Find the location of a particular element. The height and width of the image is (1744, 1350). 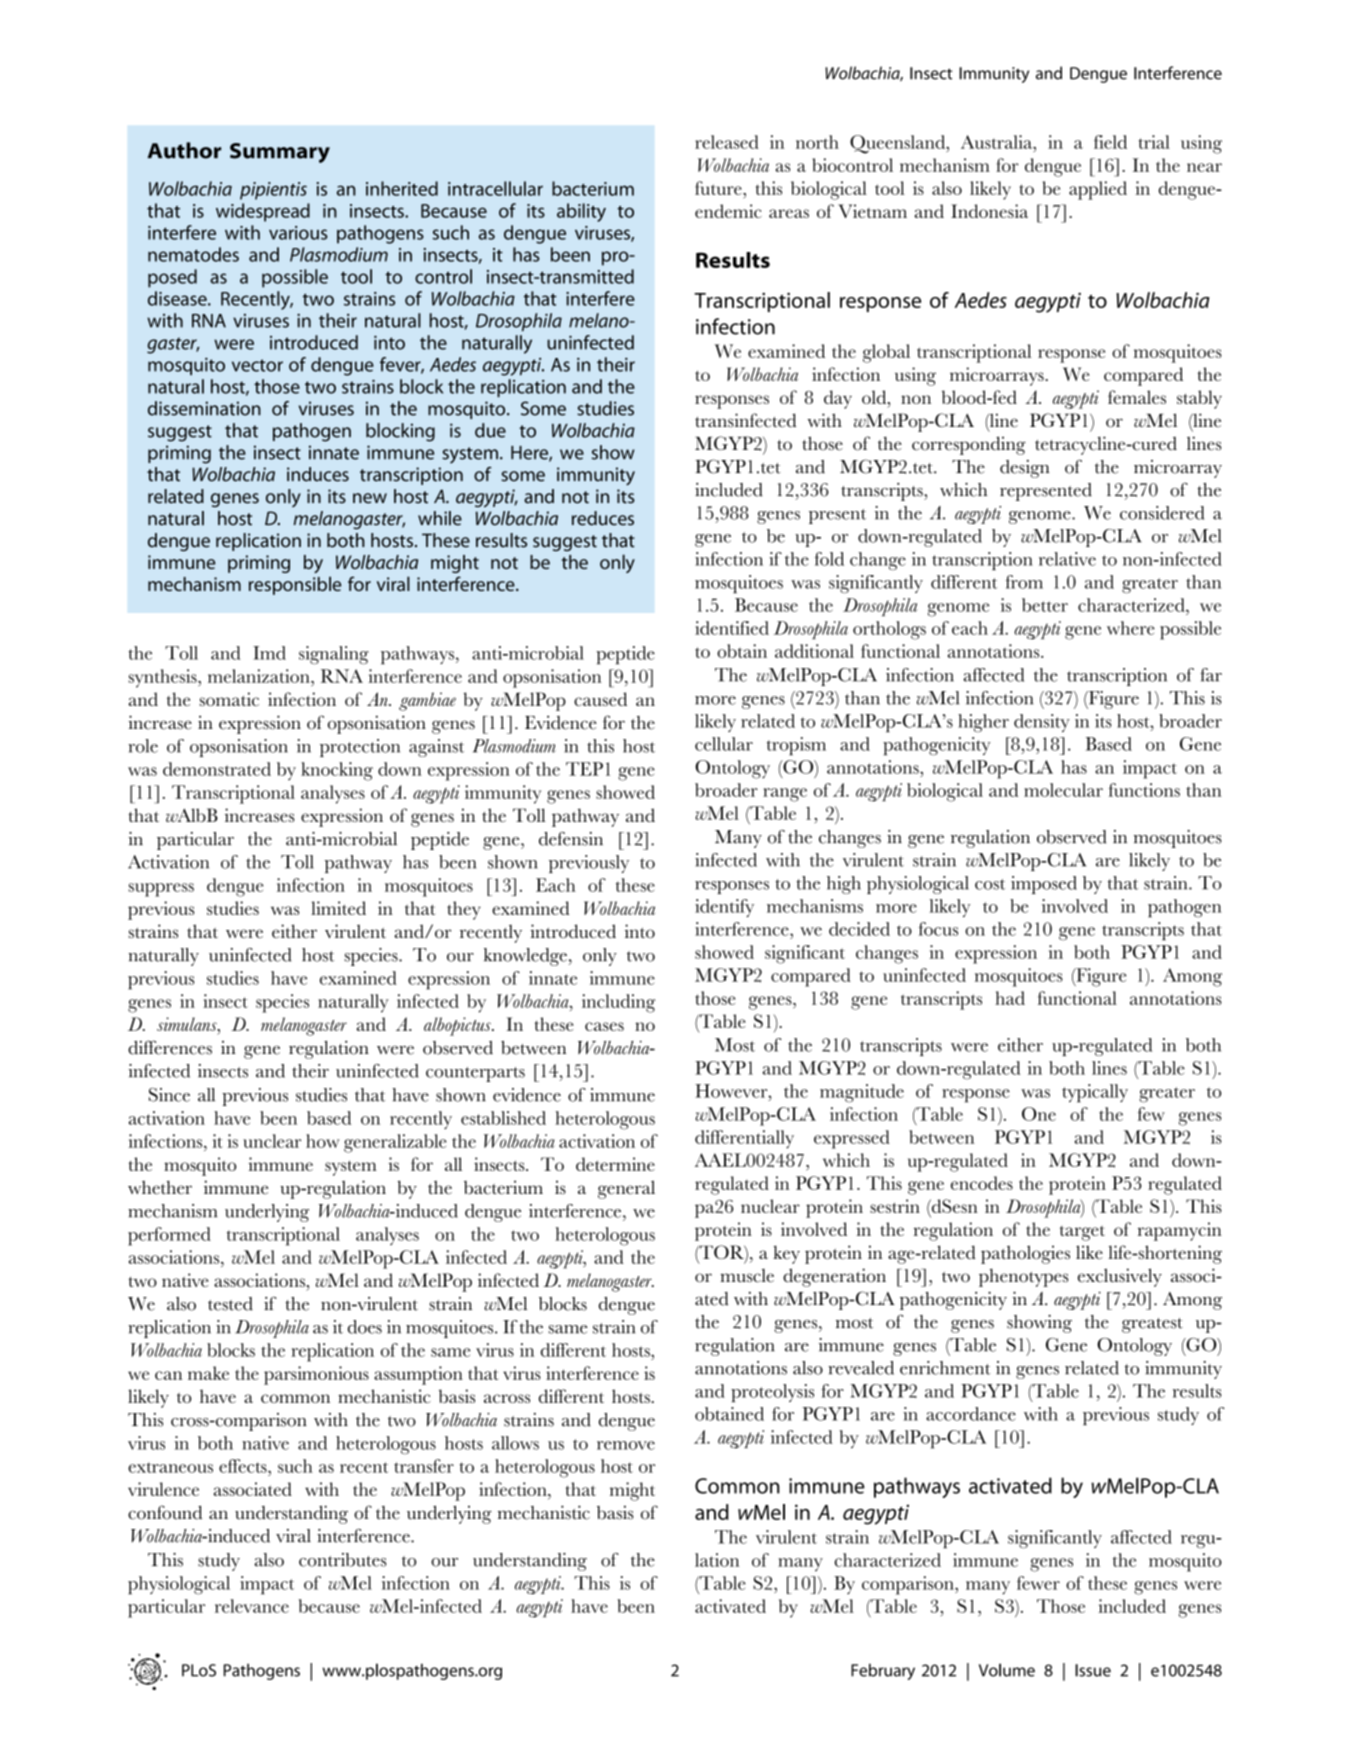

February is located at coordinates (883, 1671).
